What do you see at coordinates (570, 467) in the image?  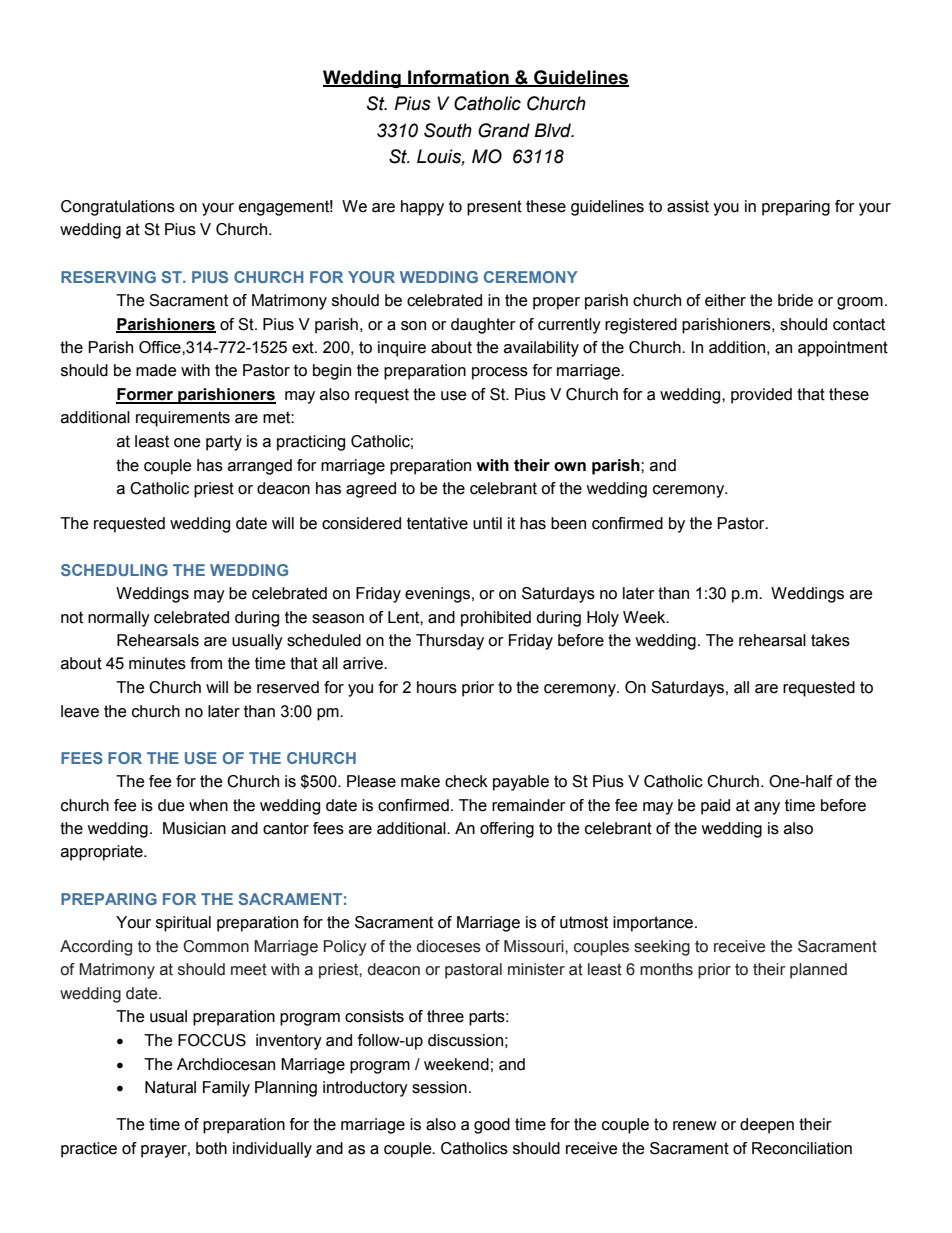 I see `own` at bounding box center [570, 467].
